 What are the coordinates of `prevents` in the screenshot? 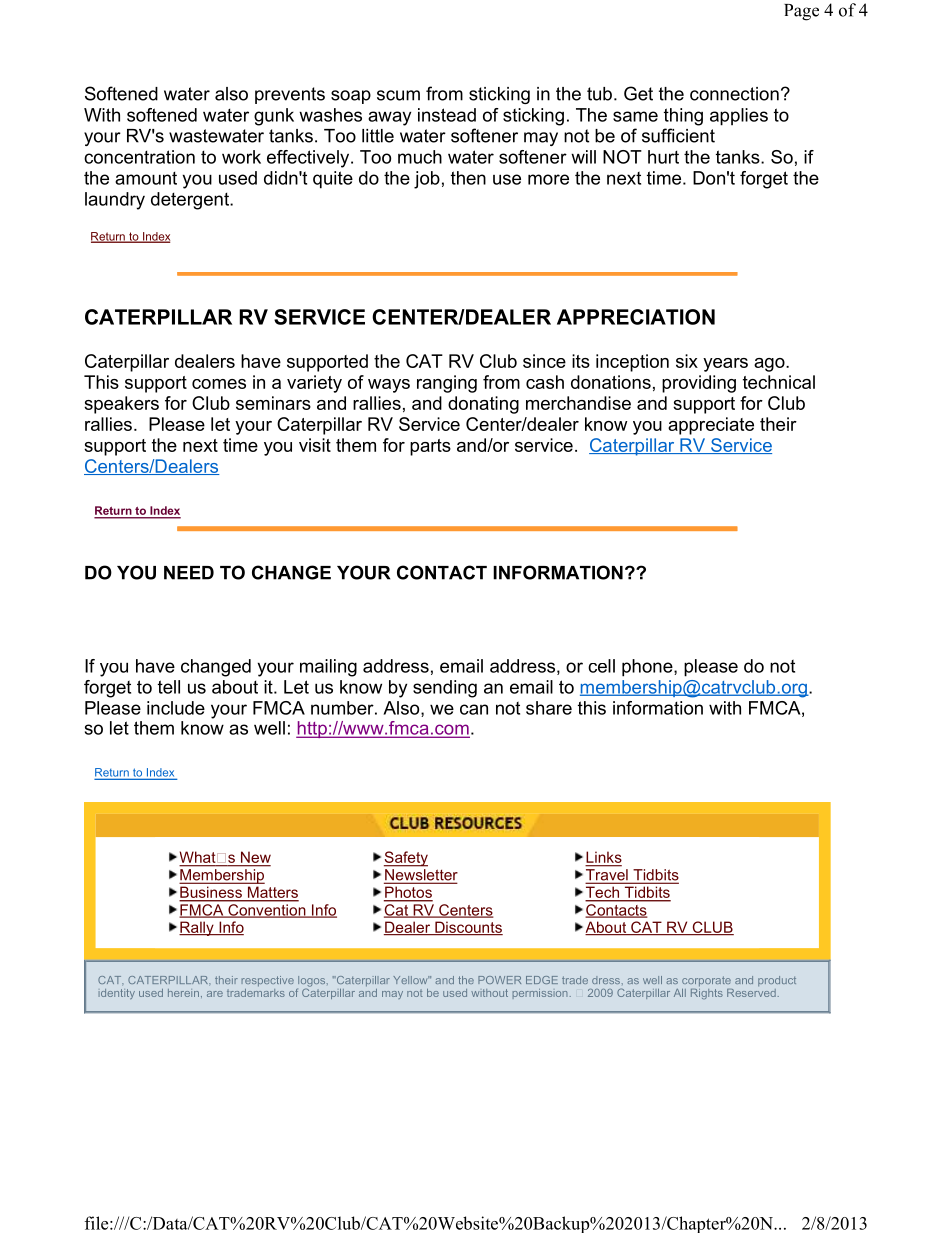 It's located at (290, 95).
